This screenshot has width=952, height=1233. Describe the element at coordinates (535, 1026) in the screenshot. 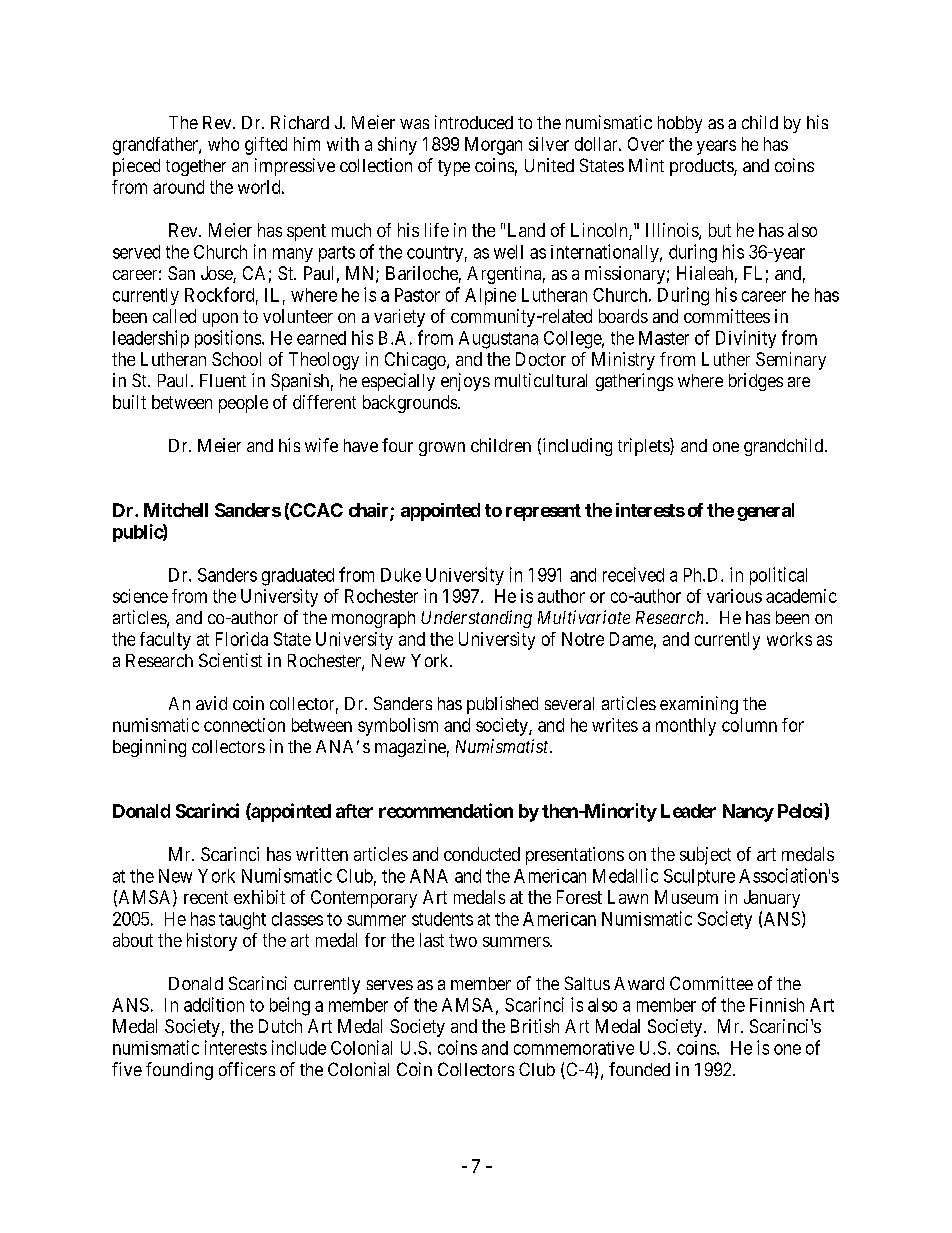

I see `British` at that location.
